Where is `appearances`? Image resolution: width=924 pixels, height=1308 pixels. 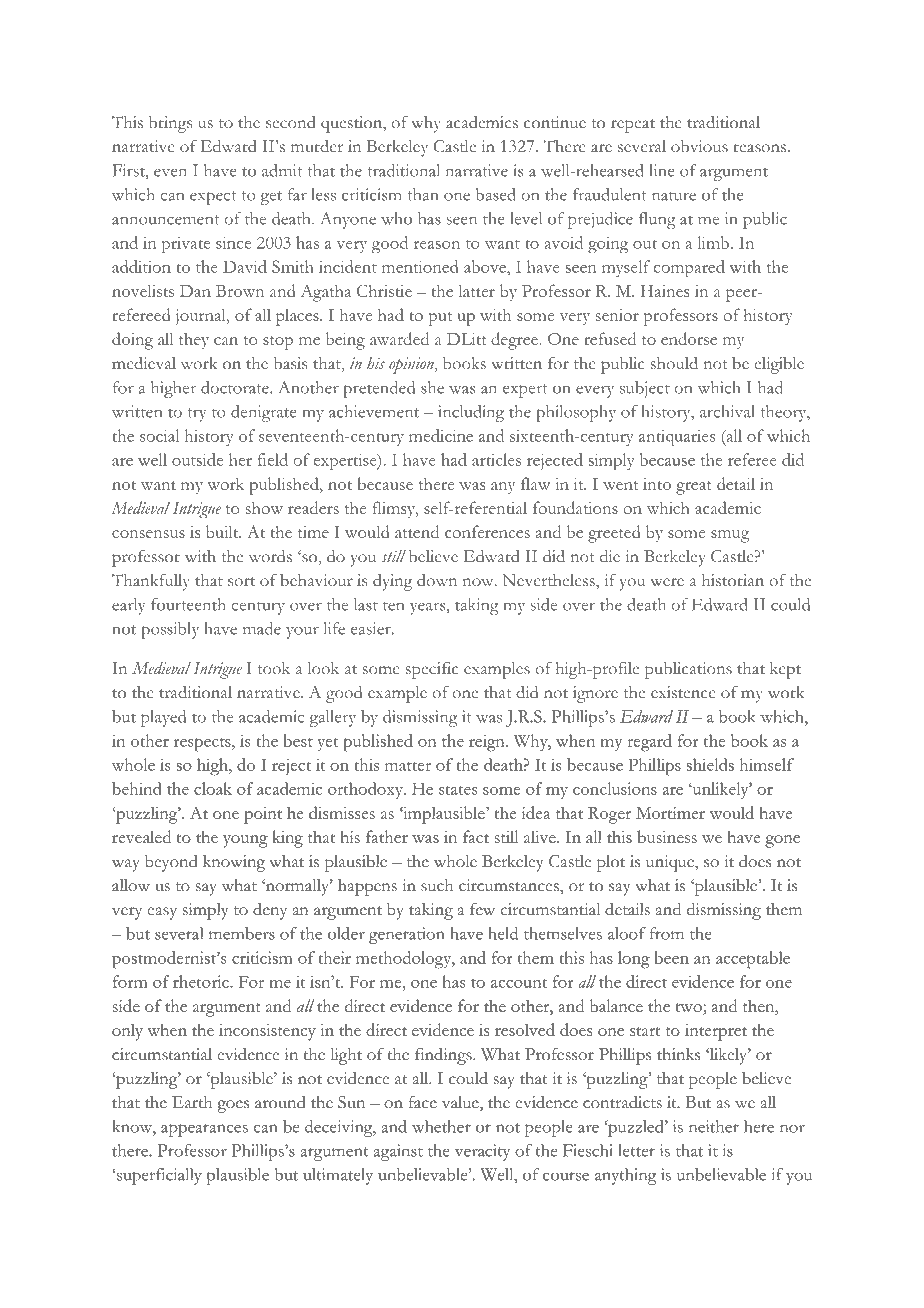
appearances is located at coordinates (204, 1130).
